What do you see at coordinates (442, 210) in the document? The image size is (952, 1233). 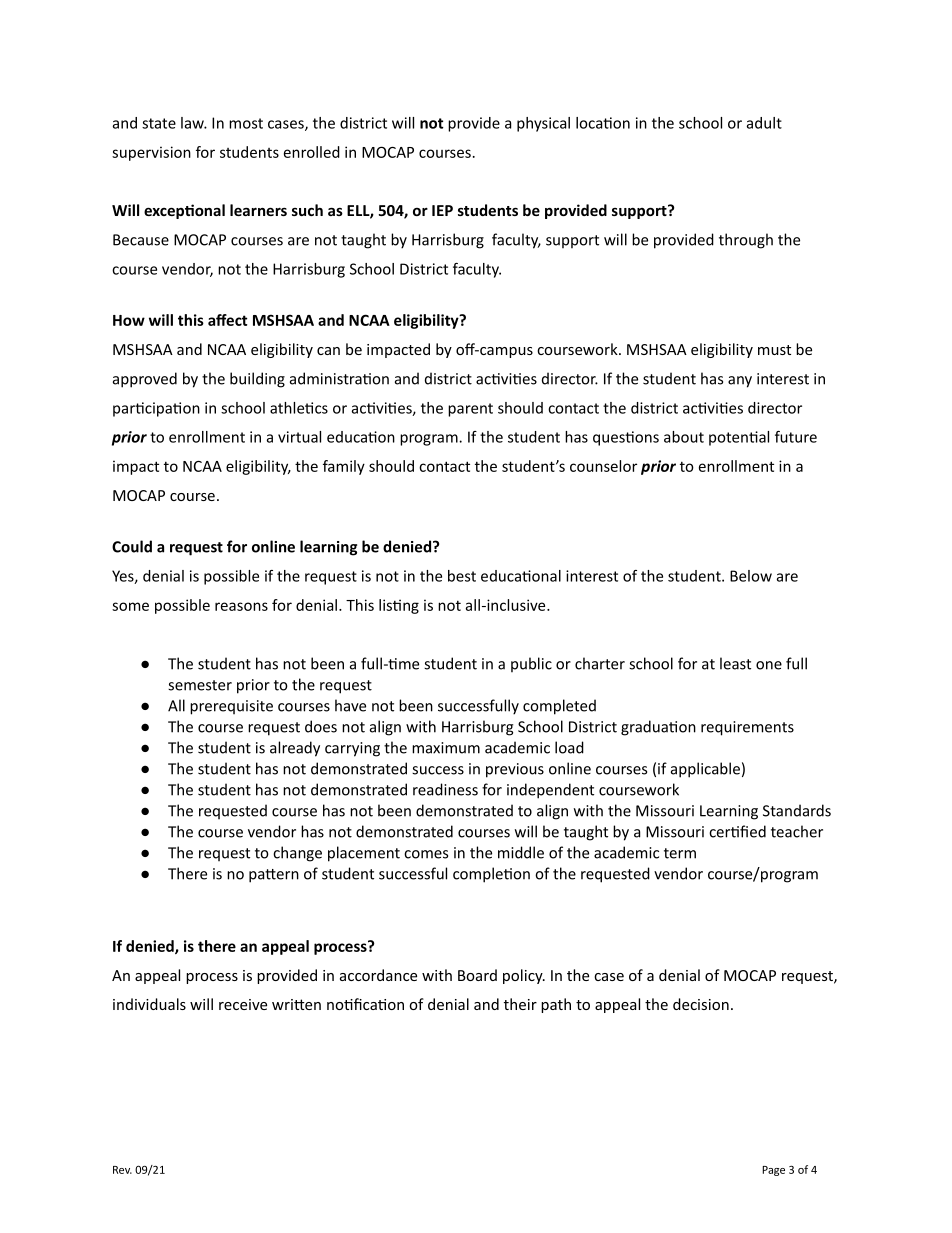 I see `IEP` at bounding box center [442, 210].
